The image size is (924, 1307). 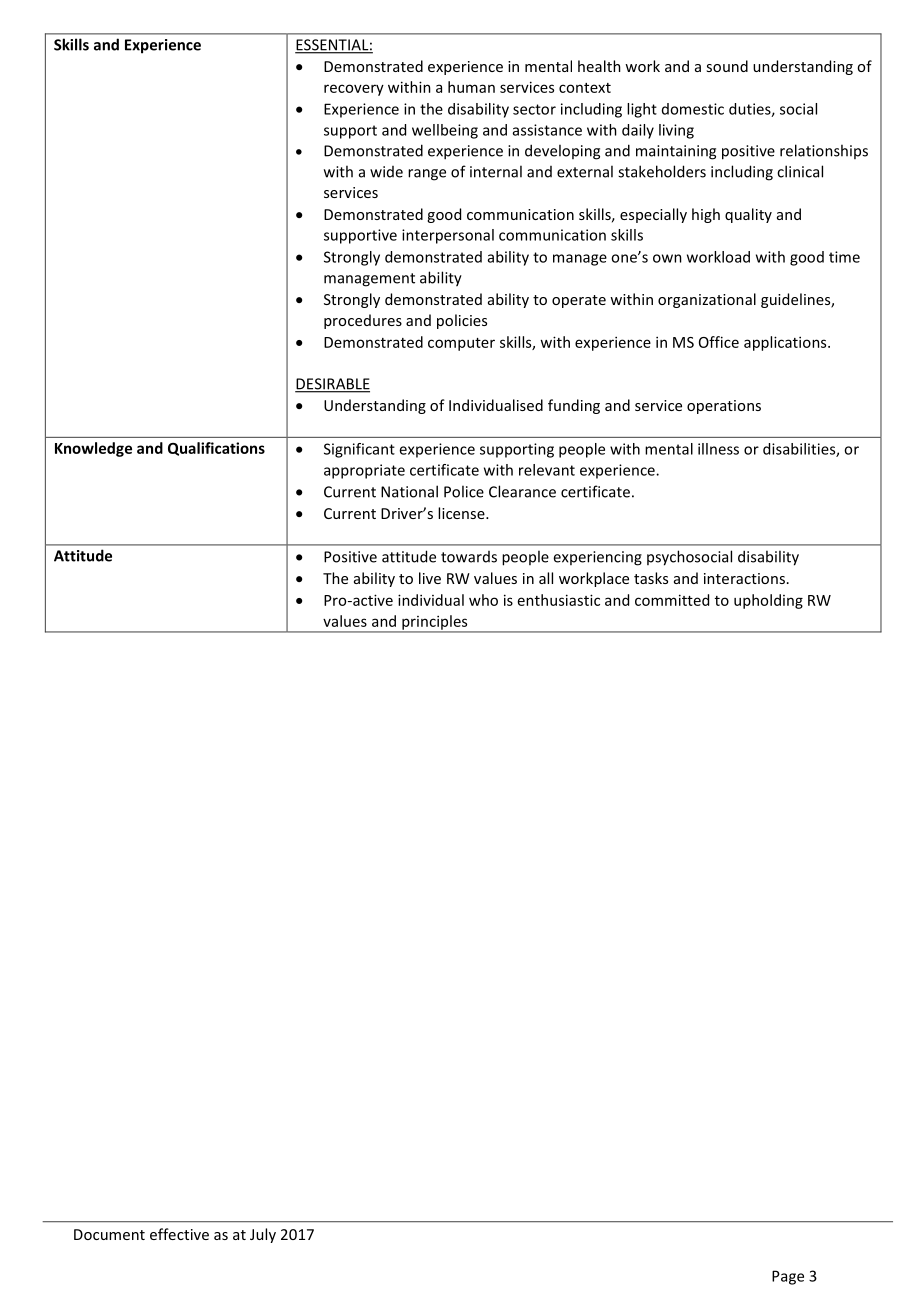 What do you see at coordinates (483, 600) in the screenshot?
I see `who` at bounding box center [483, 600].
